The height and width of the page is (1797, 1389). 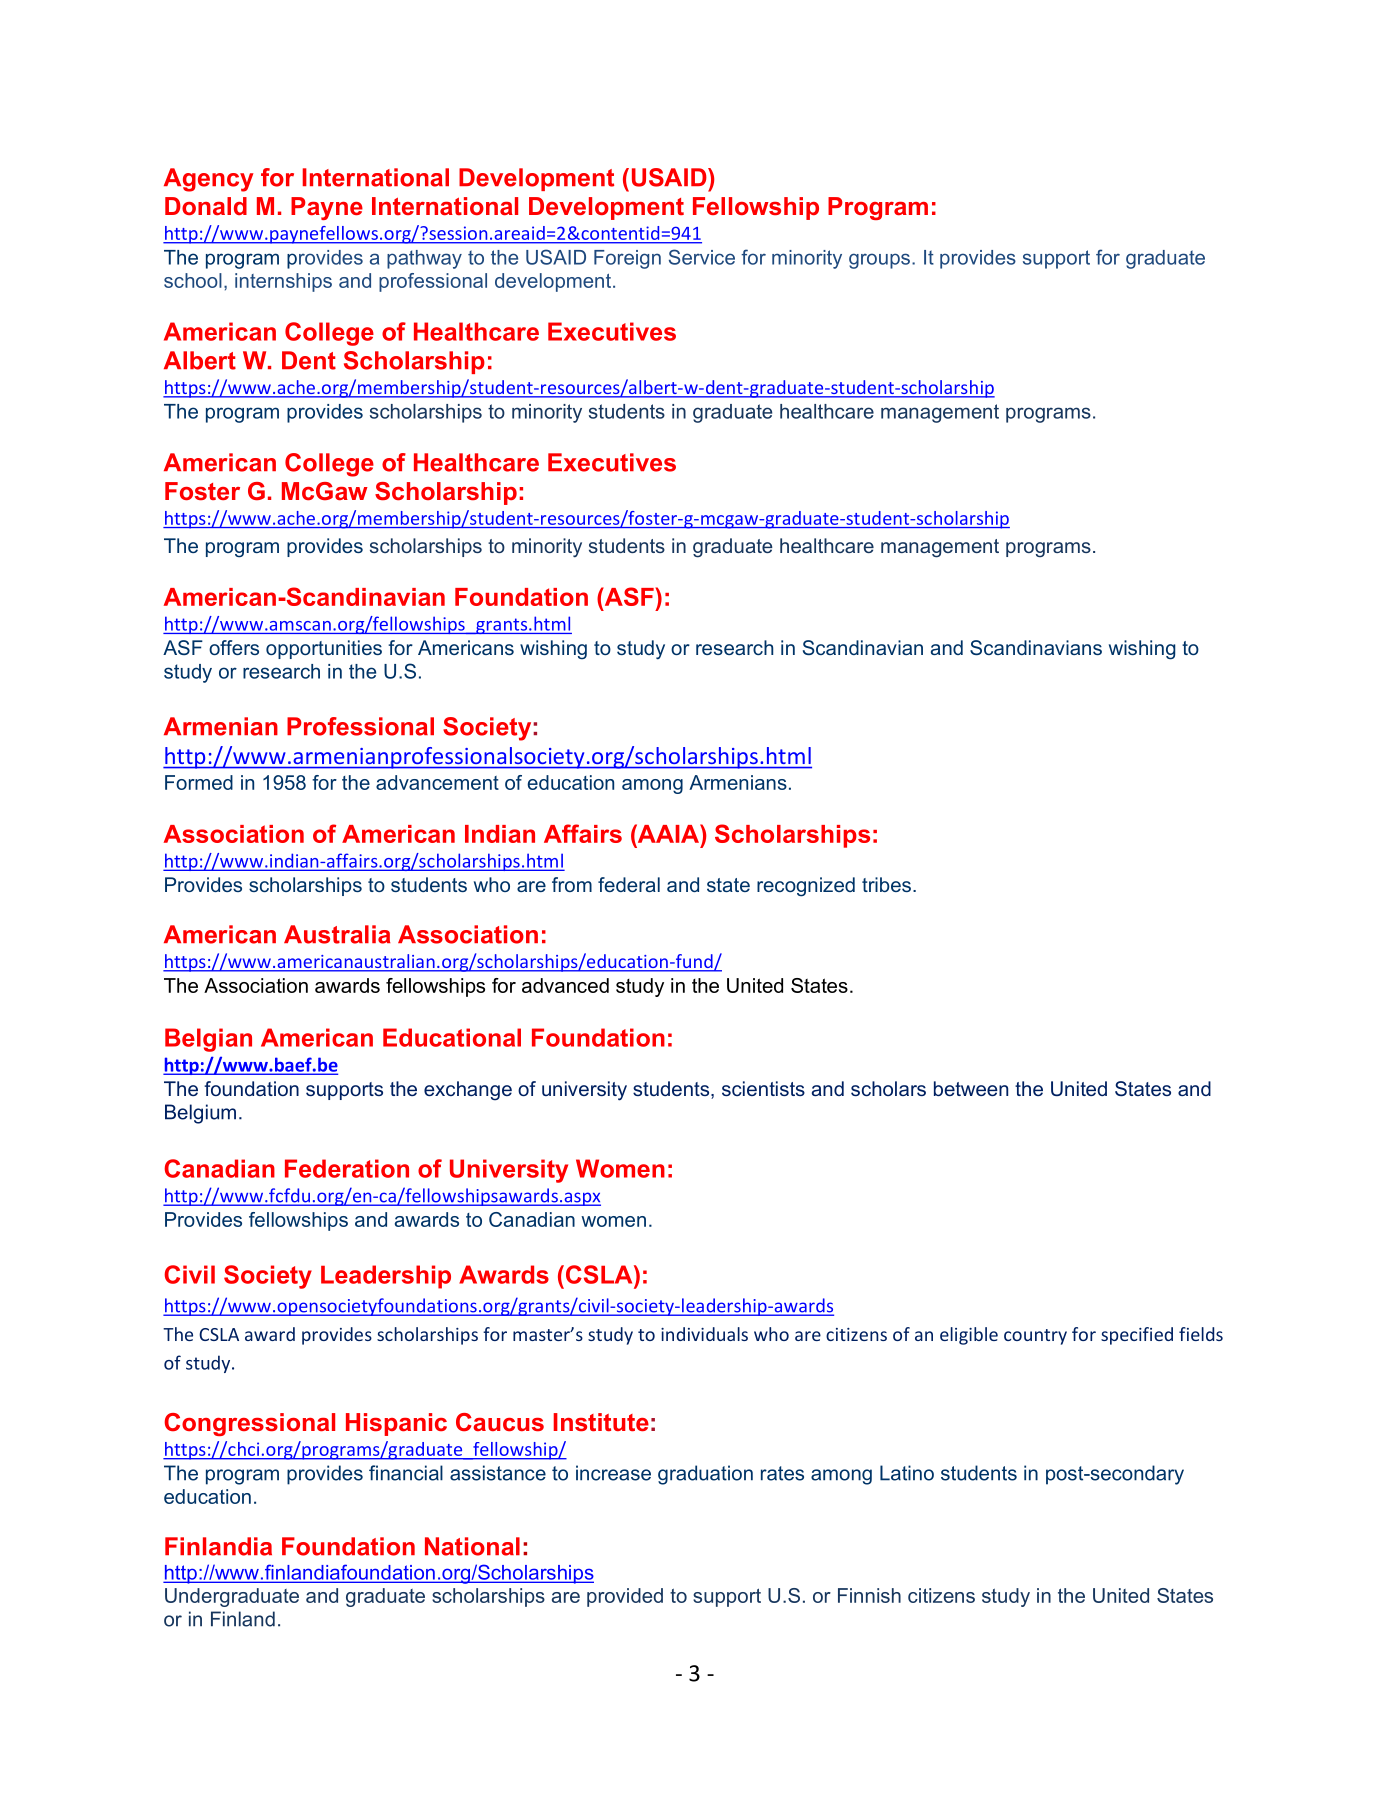 What do you see at coordinates (879, 261) in the page?
I see `groups` at bounding box center [879, 261].
